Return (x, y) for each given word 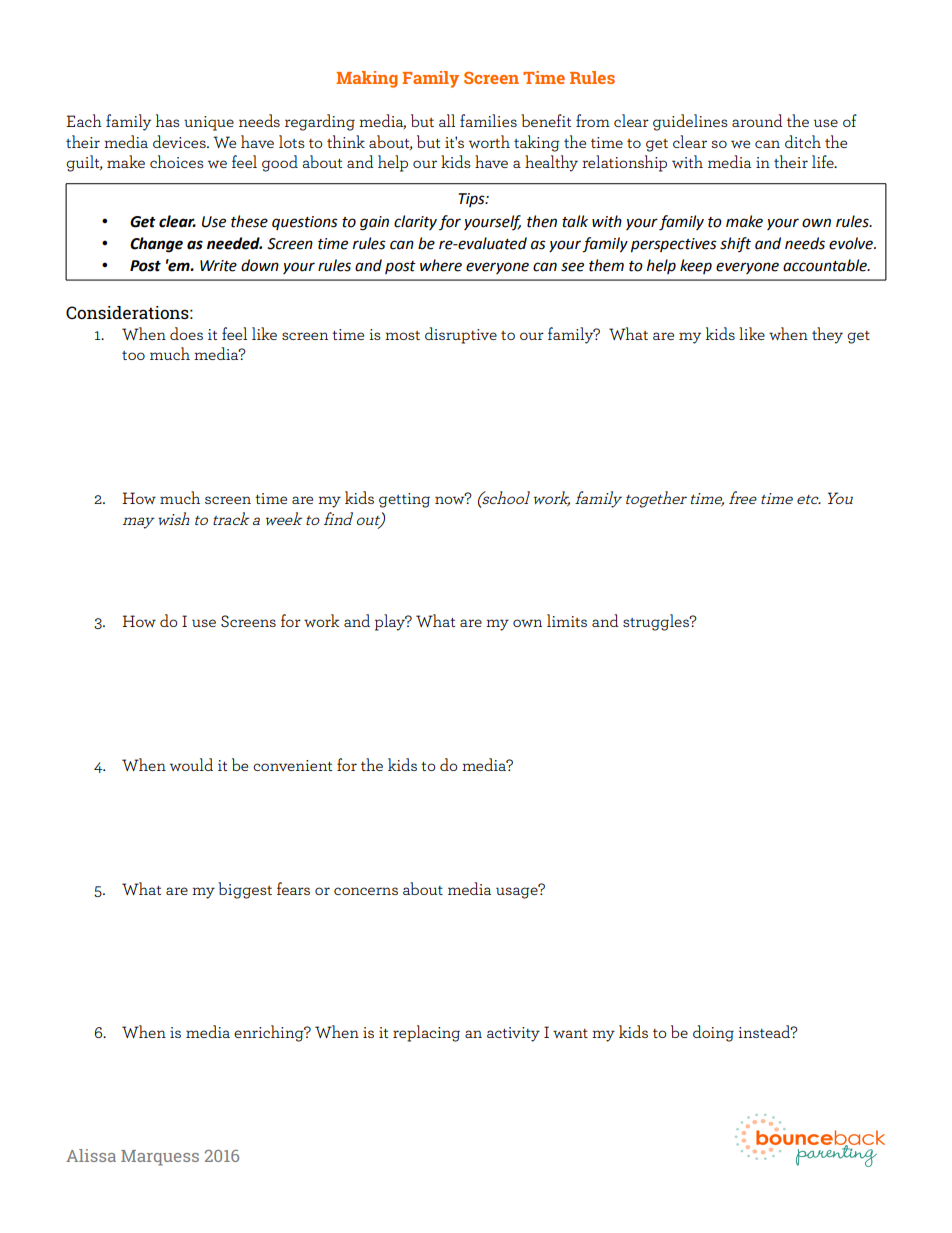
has (168, 120)
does (186, 333)
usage (518, 892)
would (191, 764)
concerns (366, 891)
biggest (245, 890)
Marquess (160, 1158)
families (488, 120)
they (827, 335)
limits (567, 620)
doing (713, 1033)
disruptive (461, 335)
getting (404, 500)
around (757, 120)
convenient (292, 765)
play (391, 622)
